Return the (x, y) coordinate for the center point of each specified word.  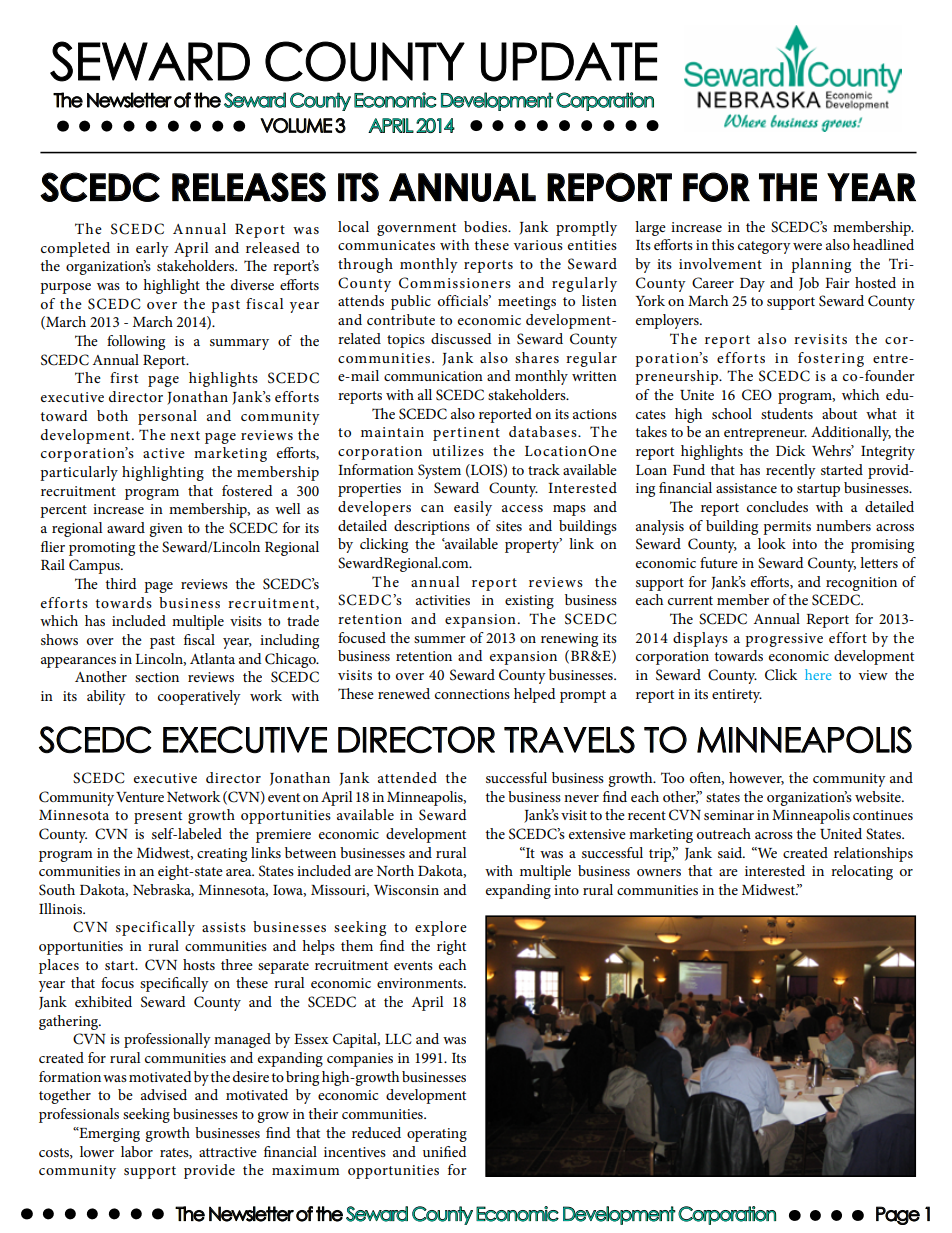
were (807, 246)
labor (137, 1151)
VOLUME (296, 125)
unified (445, 1151)
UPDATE (569, 62)
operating (437, 1135)
